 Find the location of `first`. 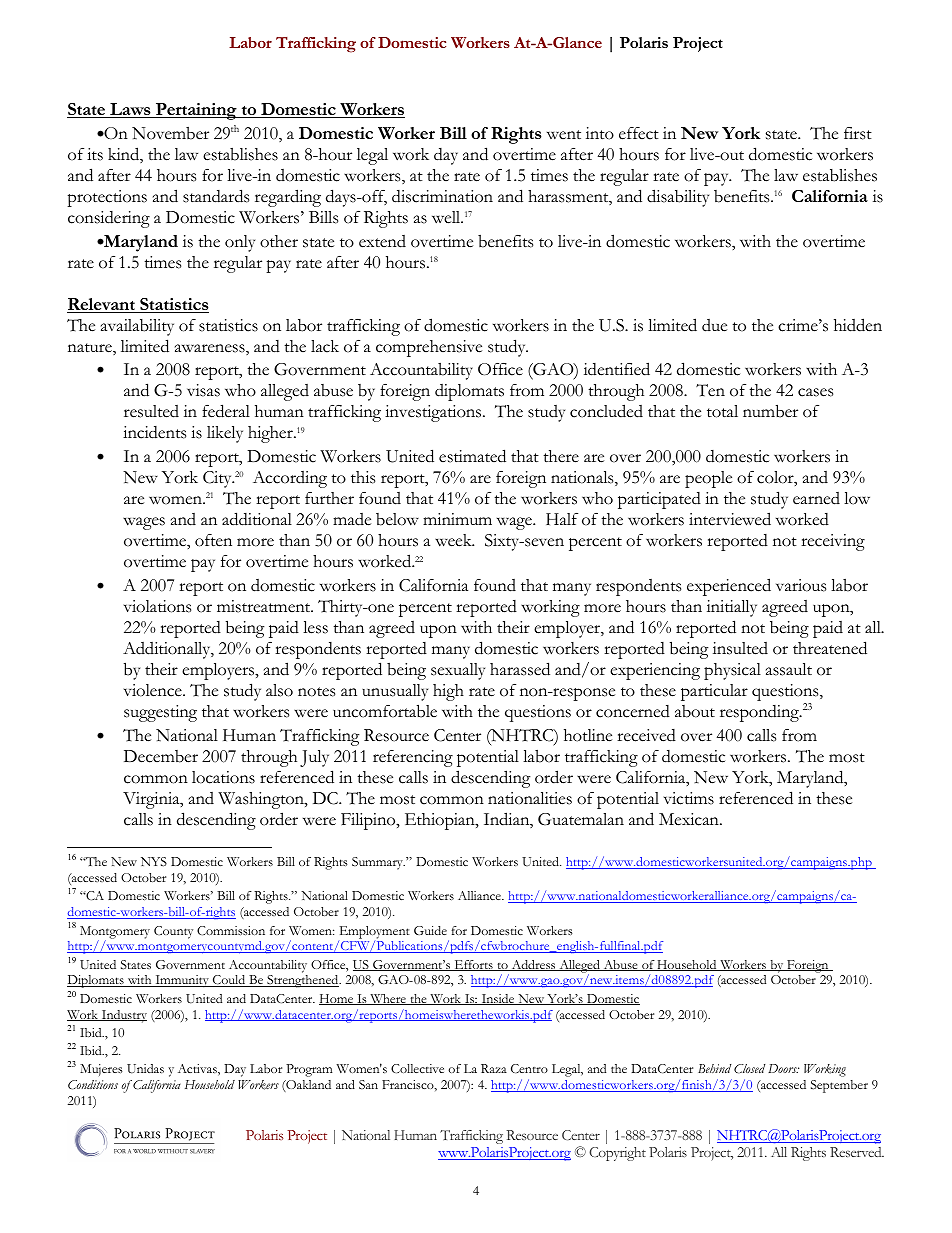

first is located at coordinates (858, 133).
